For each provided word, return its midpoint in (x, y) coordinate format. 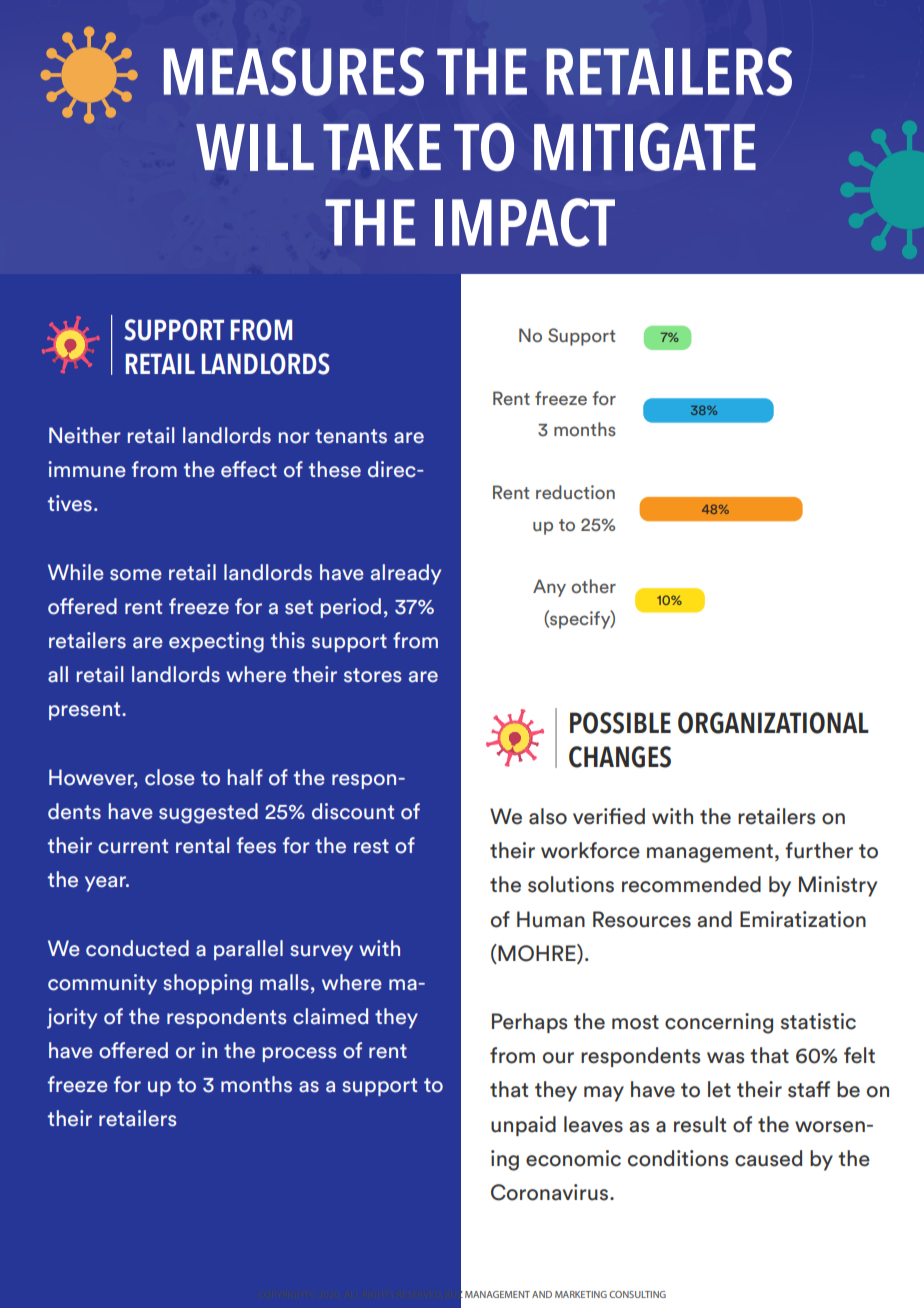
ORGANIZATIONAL (773, 723)
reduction (575, 492)
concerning (719, 1023)
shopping (207, 984)
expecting (216, 642)
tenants (351, 436)
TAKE (382, 147)
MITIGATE (645, 147)
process (299, 1054)
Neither (85, 435)
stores (372, 675)
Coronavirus (551, 1192)
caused (768, 1158)
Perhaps (529, 1023)
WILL (255, 147)
